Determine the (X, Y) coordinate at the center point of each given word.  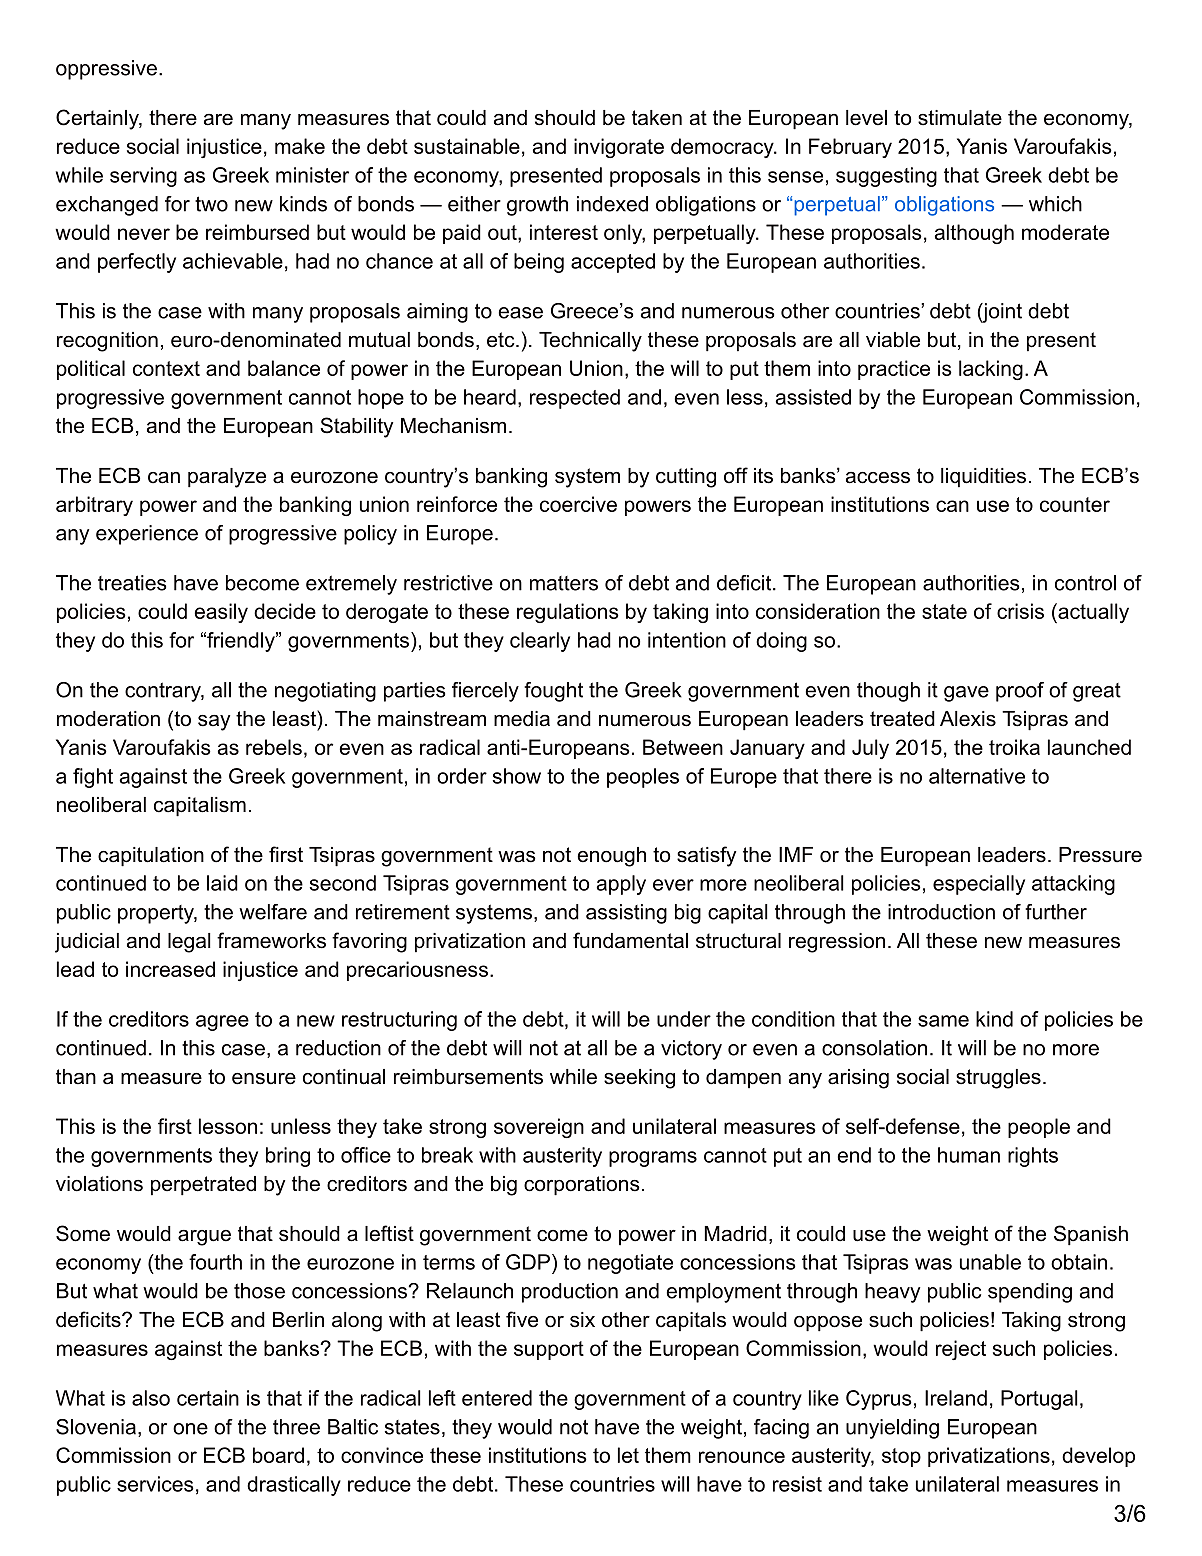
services (155, 1484)
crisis (1020, 611)
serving (143, 177)
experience (147, 535)
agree (222, 1023)
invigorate (619, 148)
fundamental (630, 940)
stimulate (960, 118)
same (943, 1021)
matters (564, 583)
